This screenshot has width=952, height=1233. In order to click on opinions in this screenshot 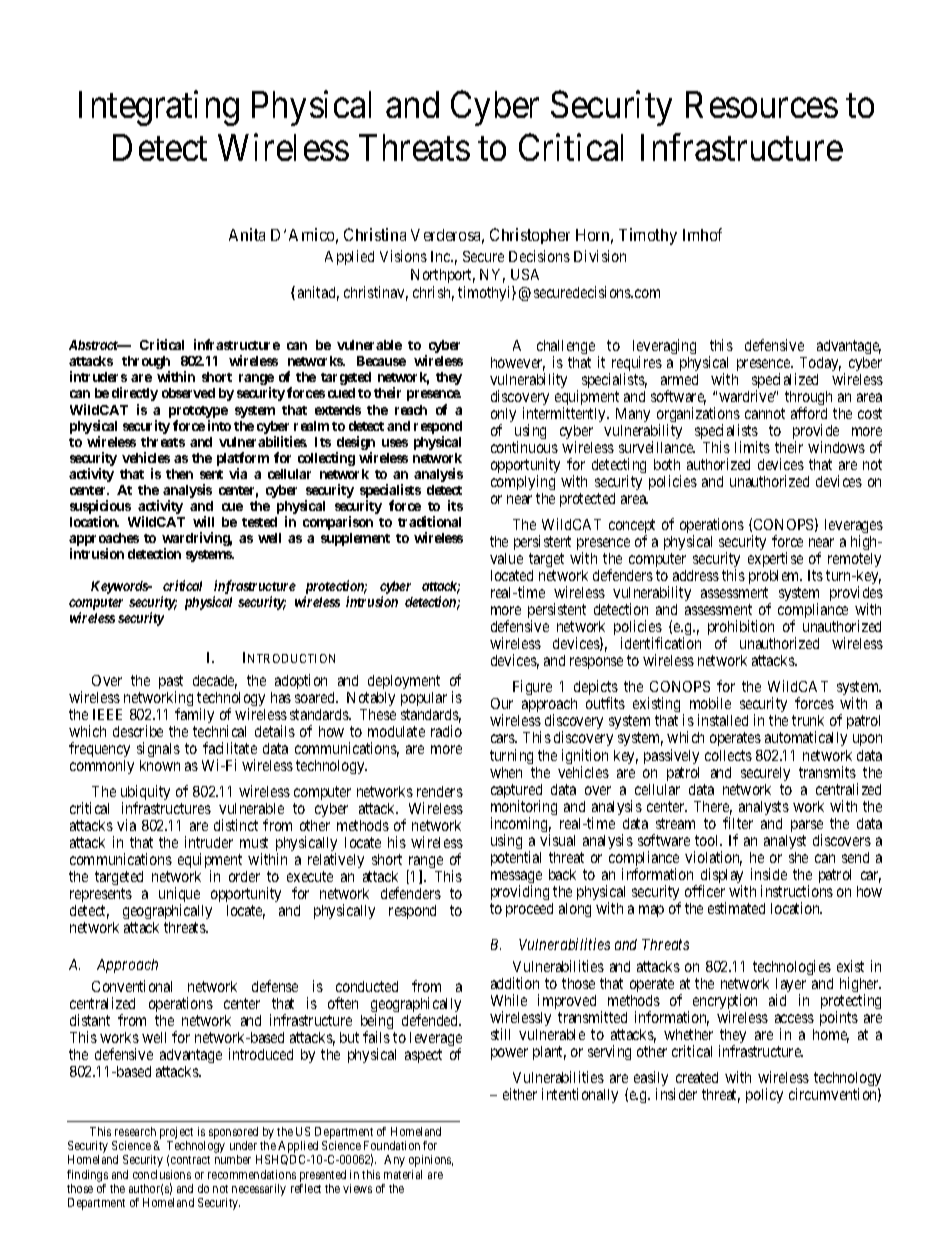, I will do `click(431, 1161)`.
